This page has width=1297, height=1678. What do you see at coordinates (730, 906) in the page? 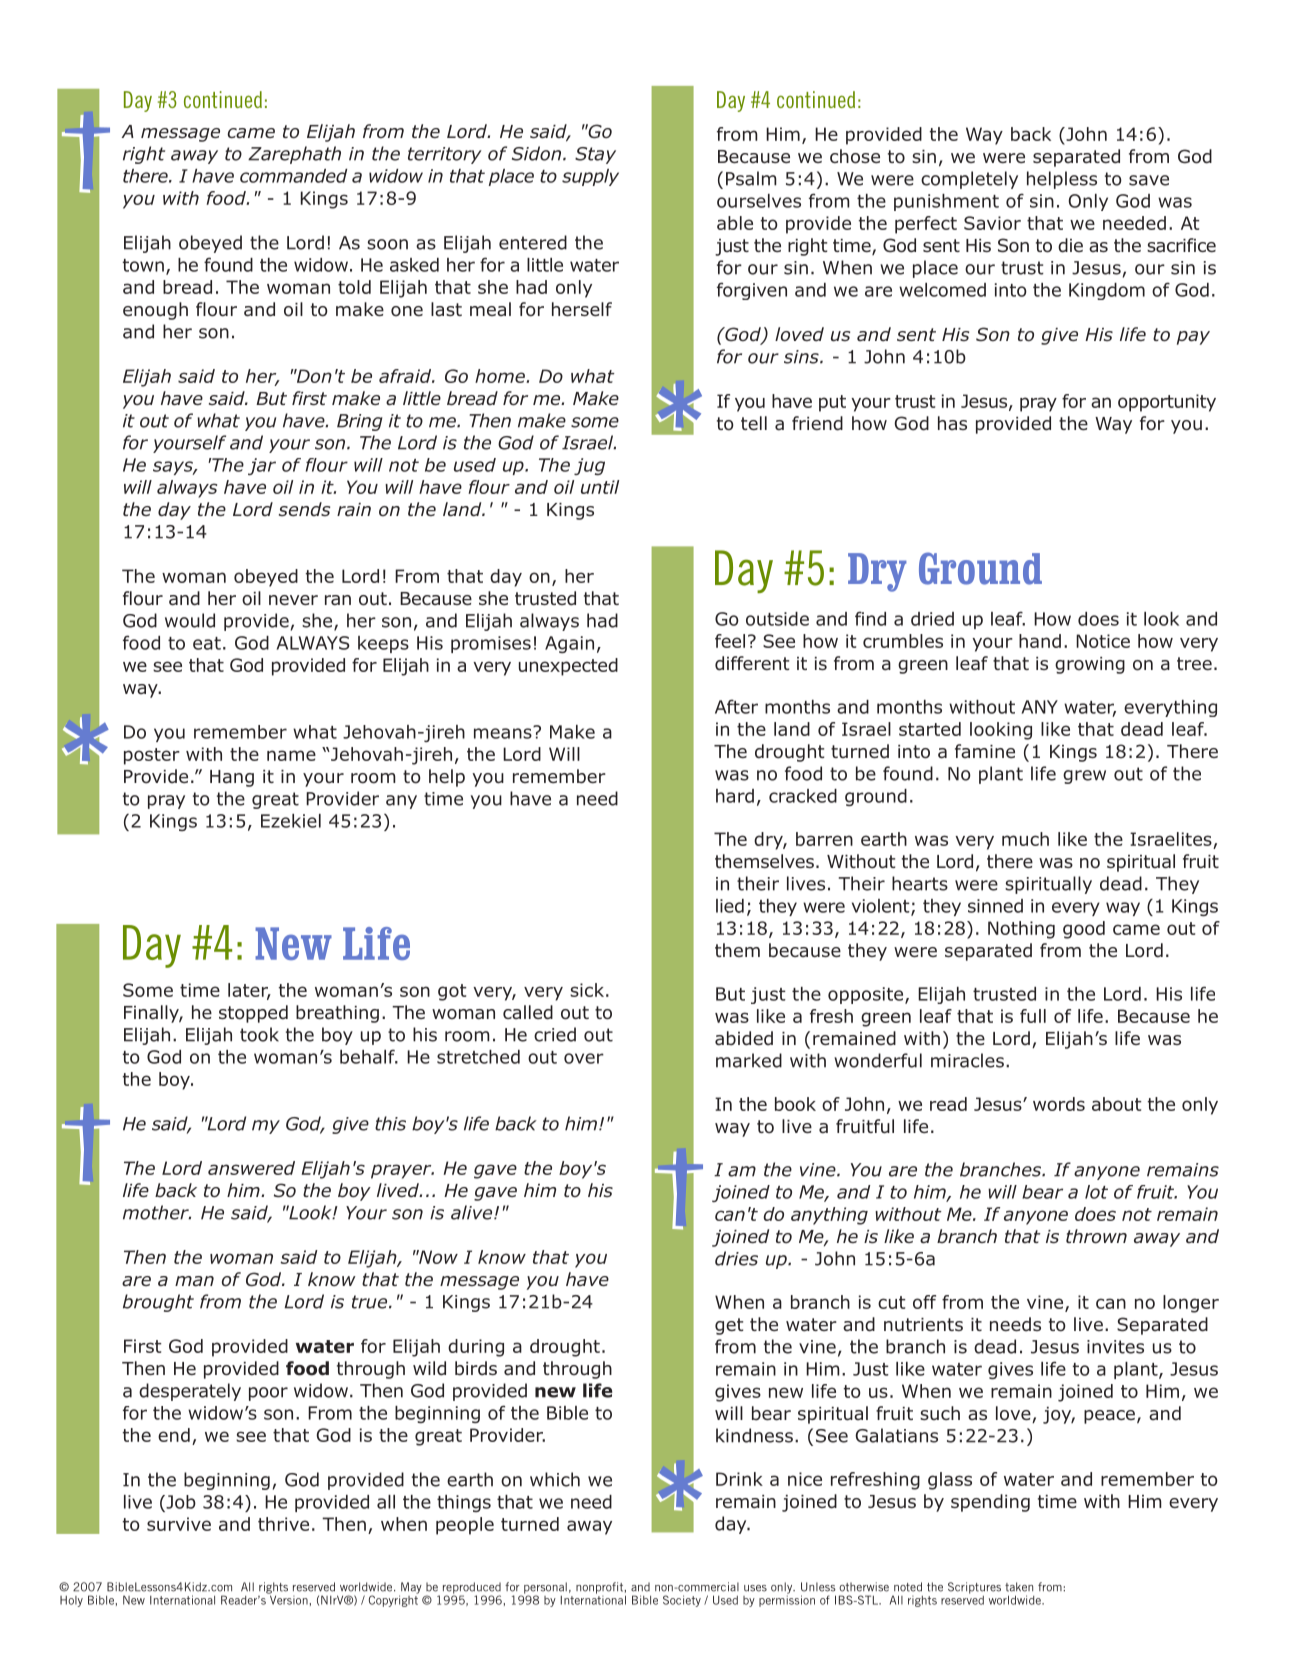
I see `lied` at bounding box center [730, 906].
